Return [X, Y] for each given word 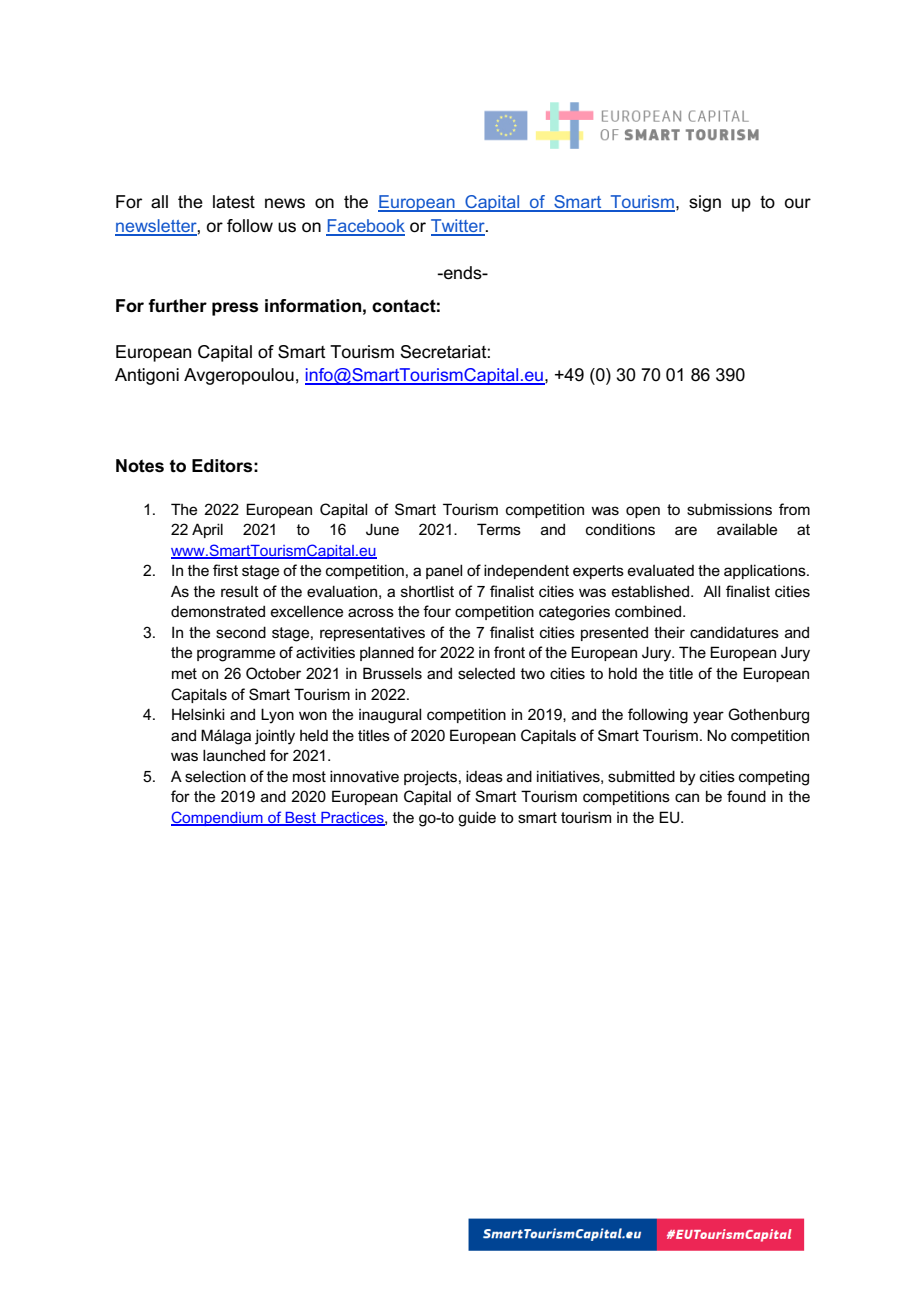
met [184, 673]
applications [766, 571]
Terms [499, 529]
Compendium [218, 818]
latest [234, 202]
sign [705, 203]
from [794, 509]
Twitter [459, 227]
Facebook [365, 227]
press [235, 309]
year [708, 717]
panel [444, 571]
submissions [729, 509]
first [225, 570]
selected [486, 673]
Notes [140, 466]
